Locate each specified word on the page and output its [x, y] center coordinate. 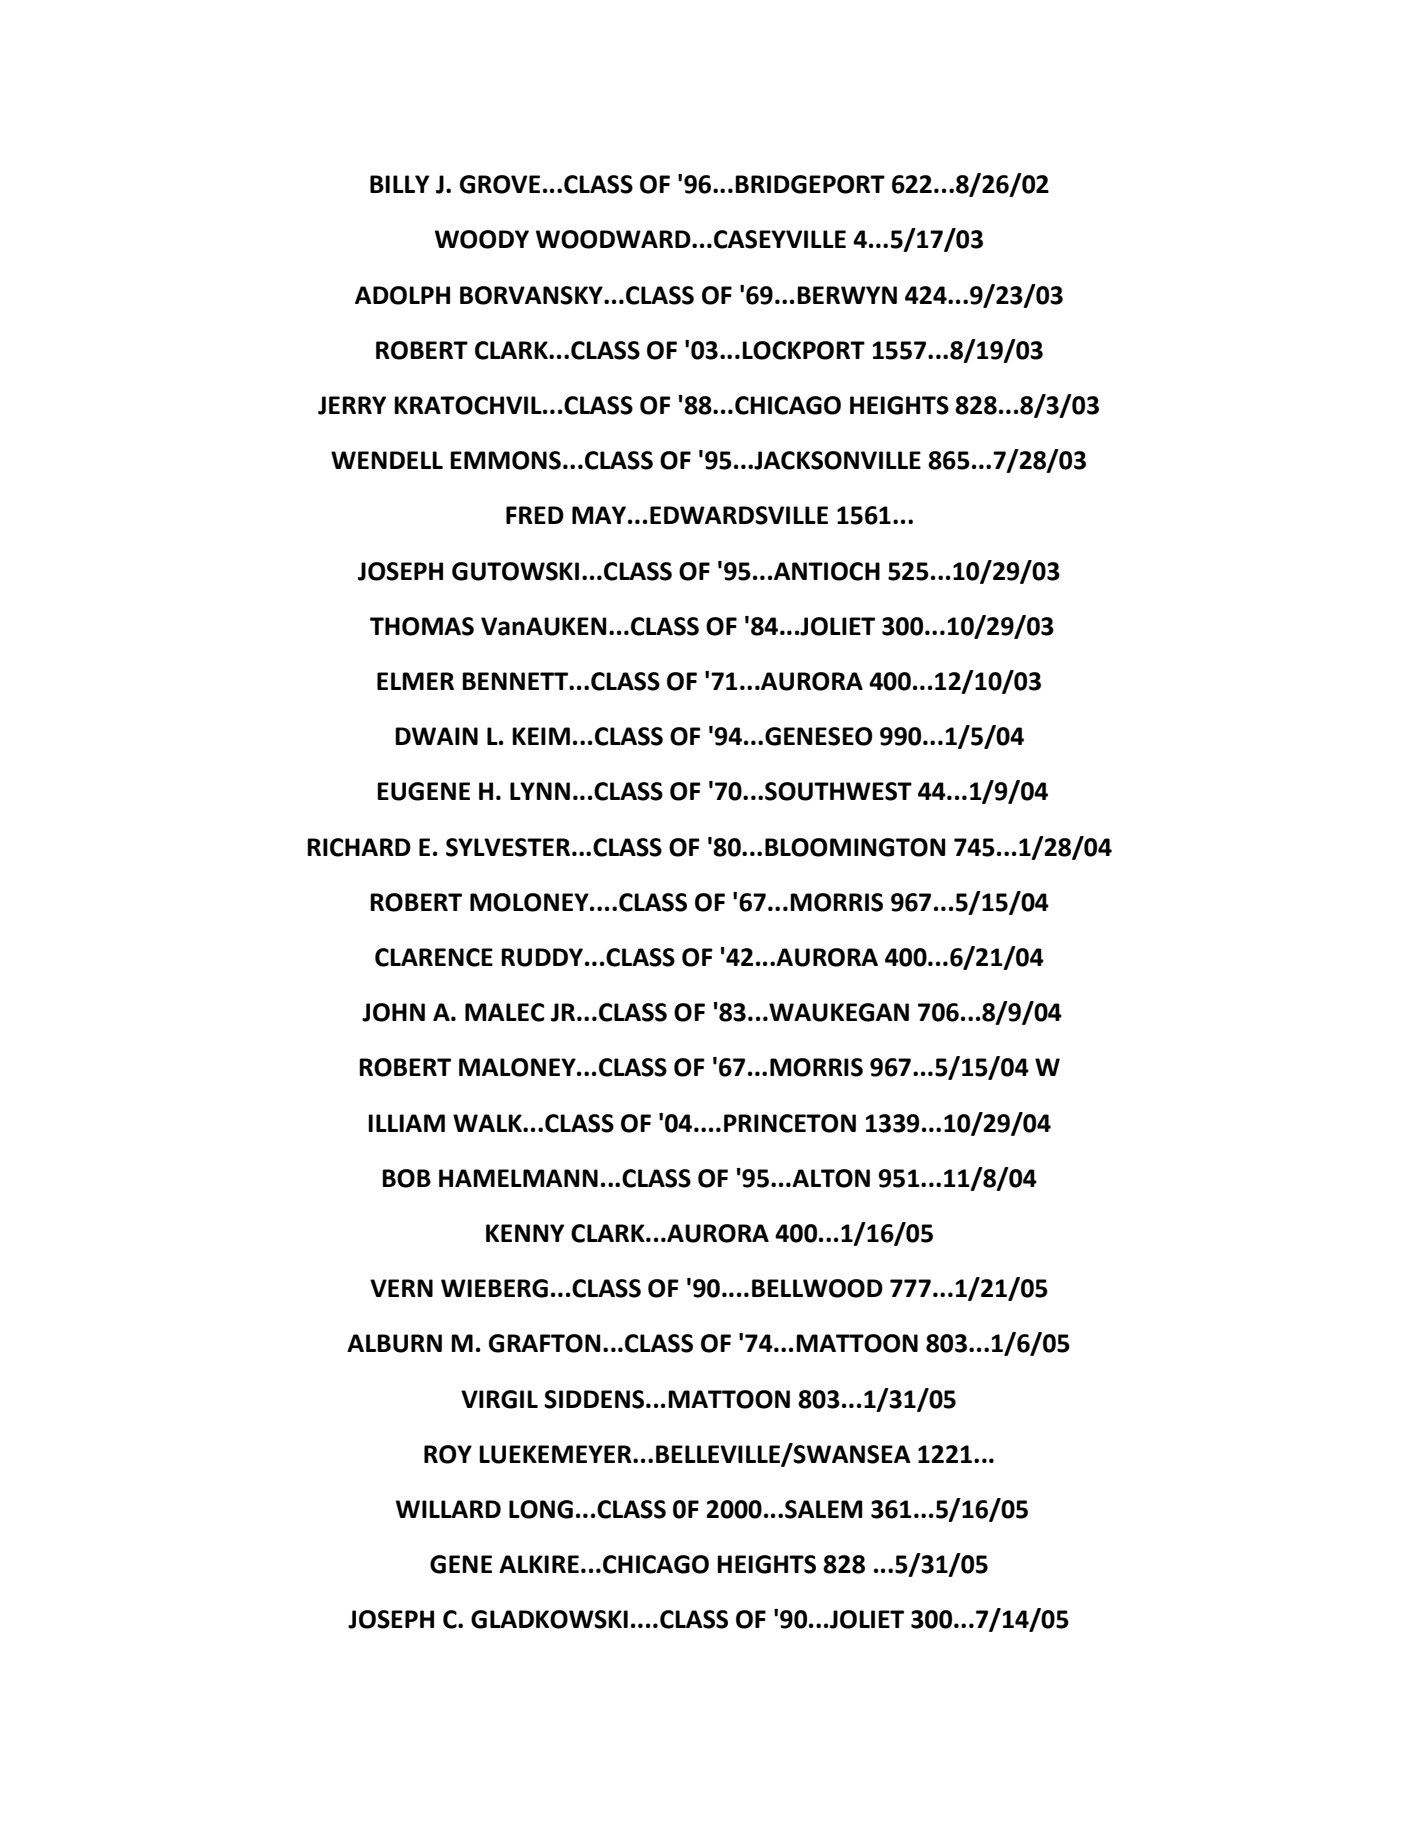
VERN [401, 1288]
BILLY [399, 184]
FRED [535, 515]
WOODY [482, 239]
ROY [448, 1454]
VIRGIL [499, 1399]
